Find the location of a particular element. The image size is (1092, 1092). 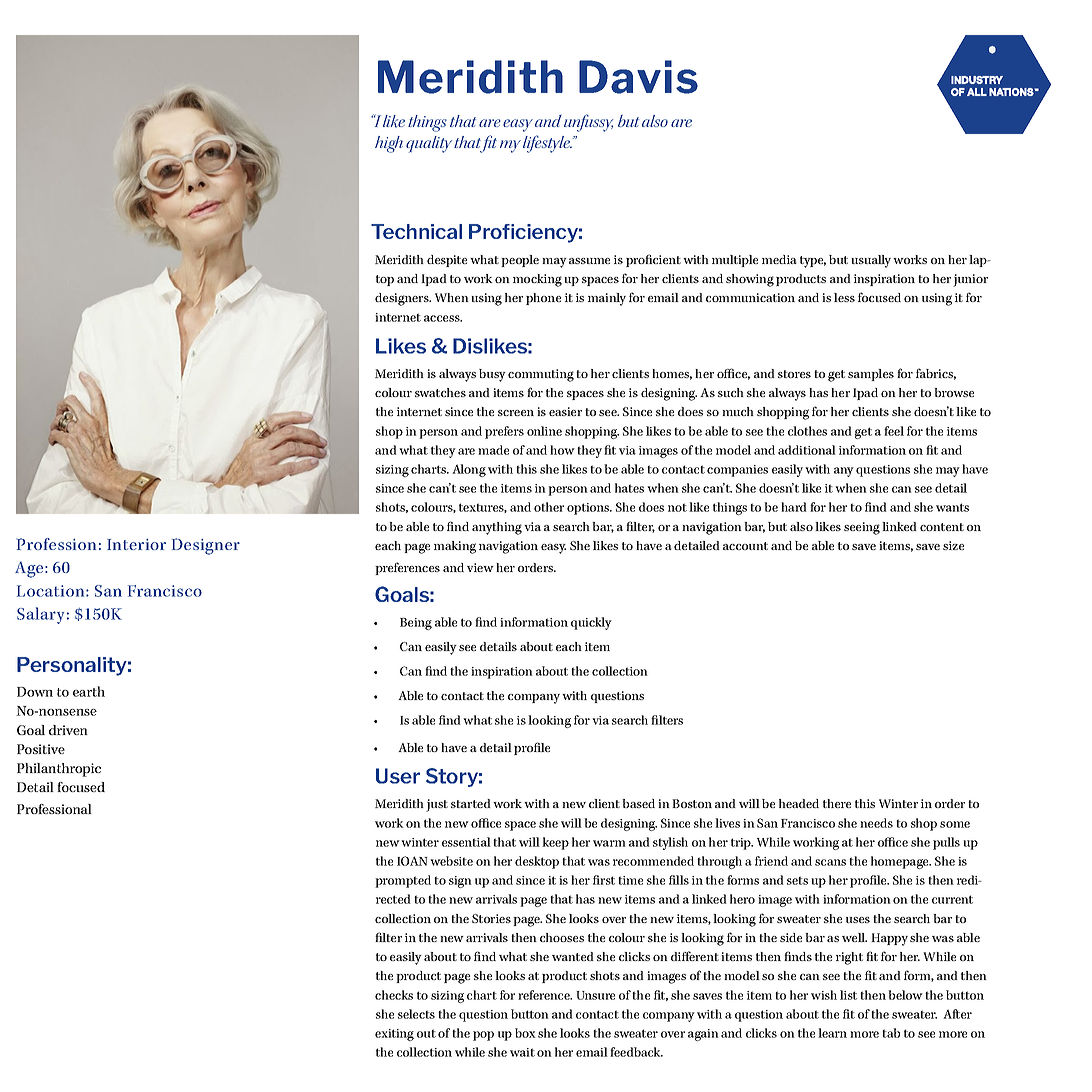

seeing is located at coordinates (862, 528).
